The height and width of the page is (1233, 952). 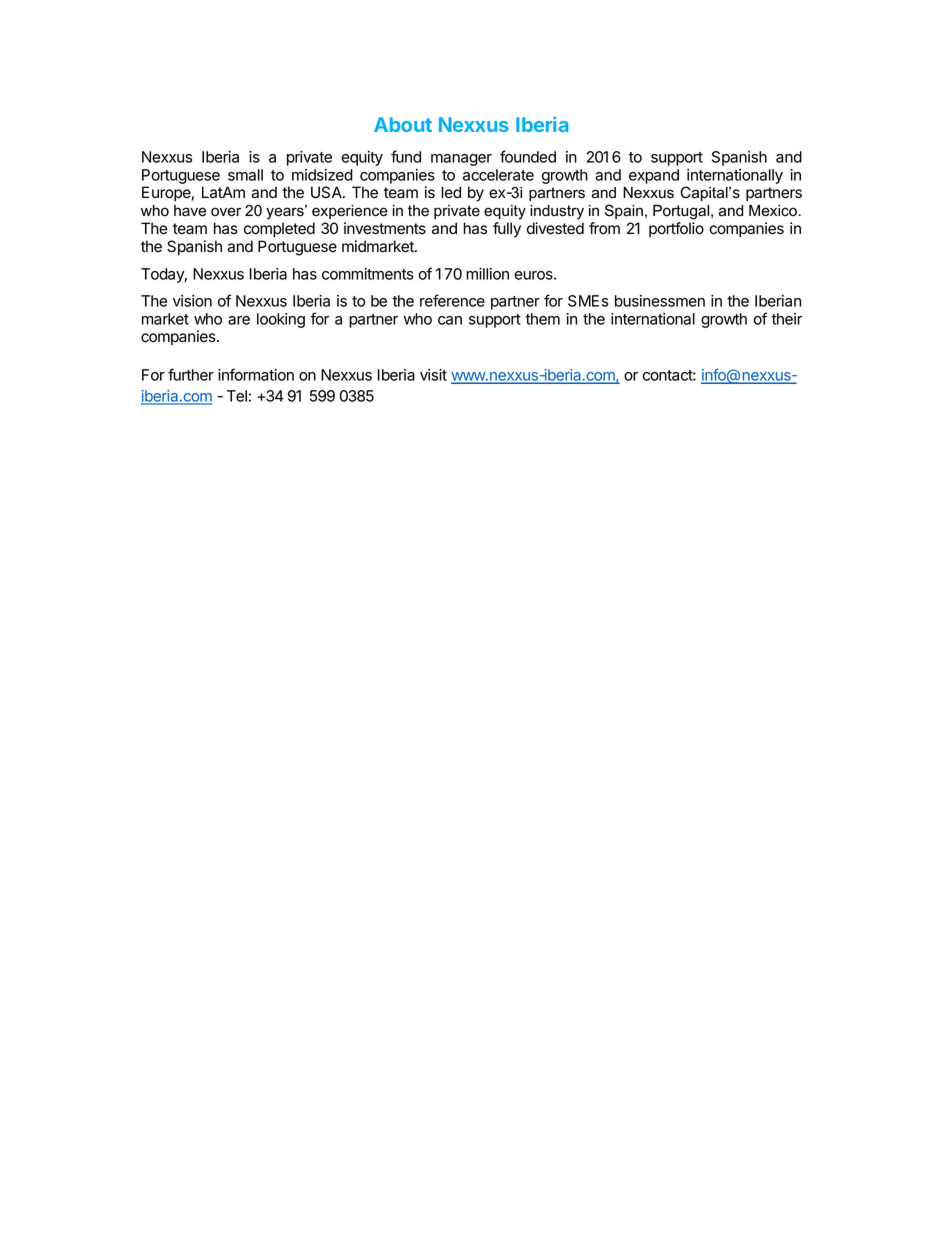 What do you see at coordinates (368, 274) in the page?
I see `commitments` at bounding box center [368, 274].
